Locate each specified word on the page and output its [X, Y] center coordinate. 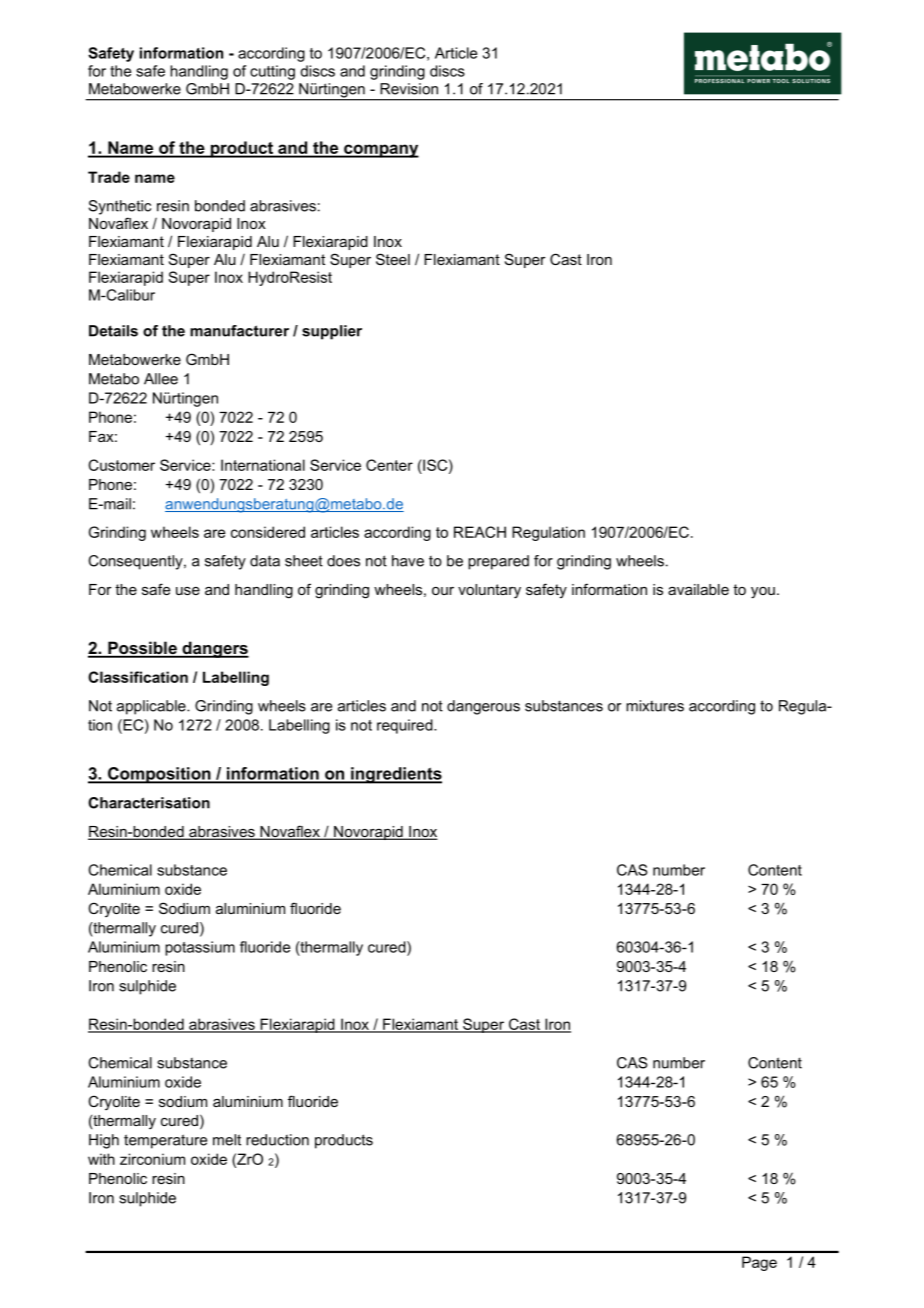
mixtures [655, 706]
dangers [214, 649]
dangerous [483, 707]
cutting [272, 72]
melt [227, 1140]
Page [759, 1263]
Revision [409, 89]
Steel [393, 259]
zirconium [152, 1159]
